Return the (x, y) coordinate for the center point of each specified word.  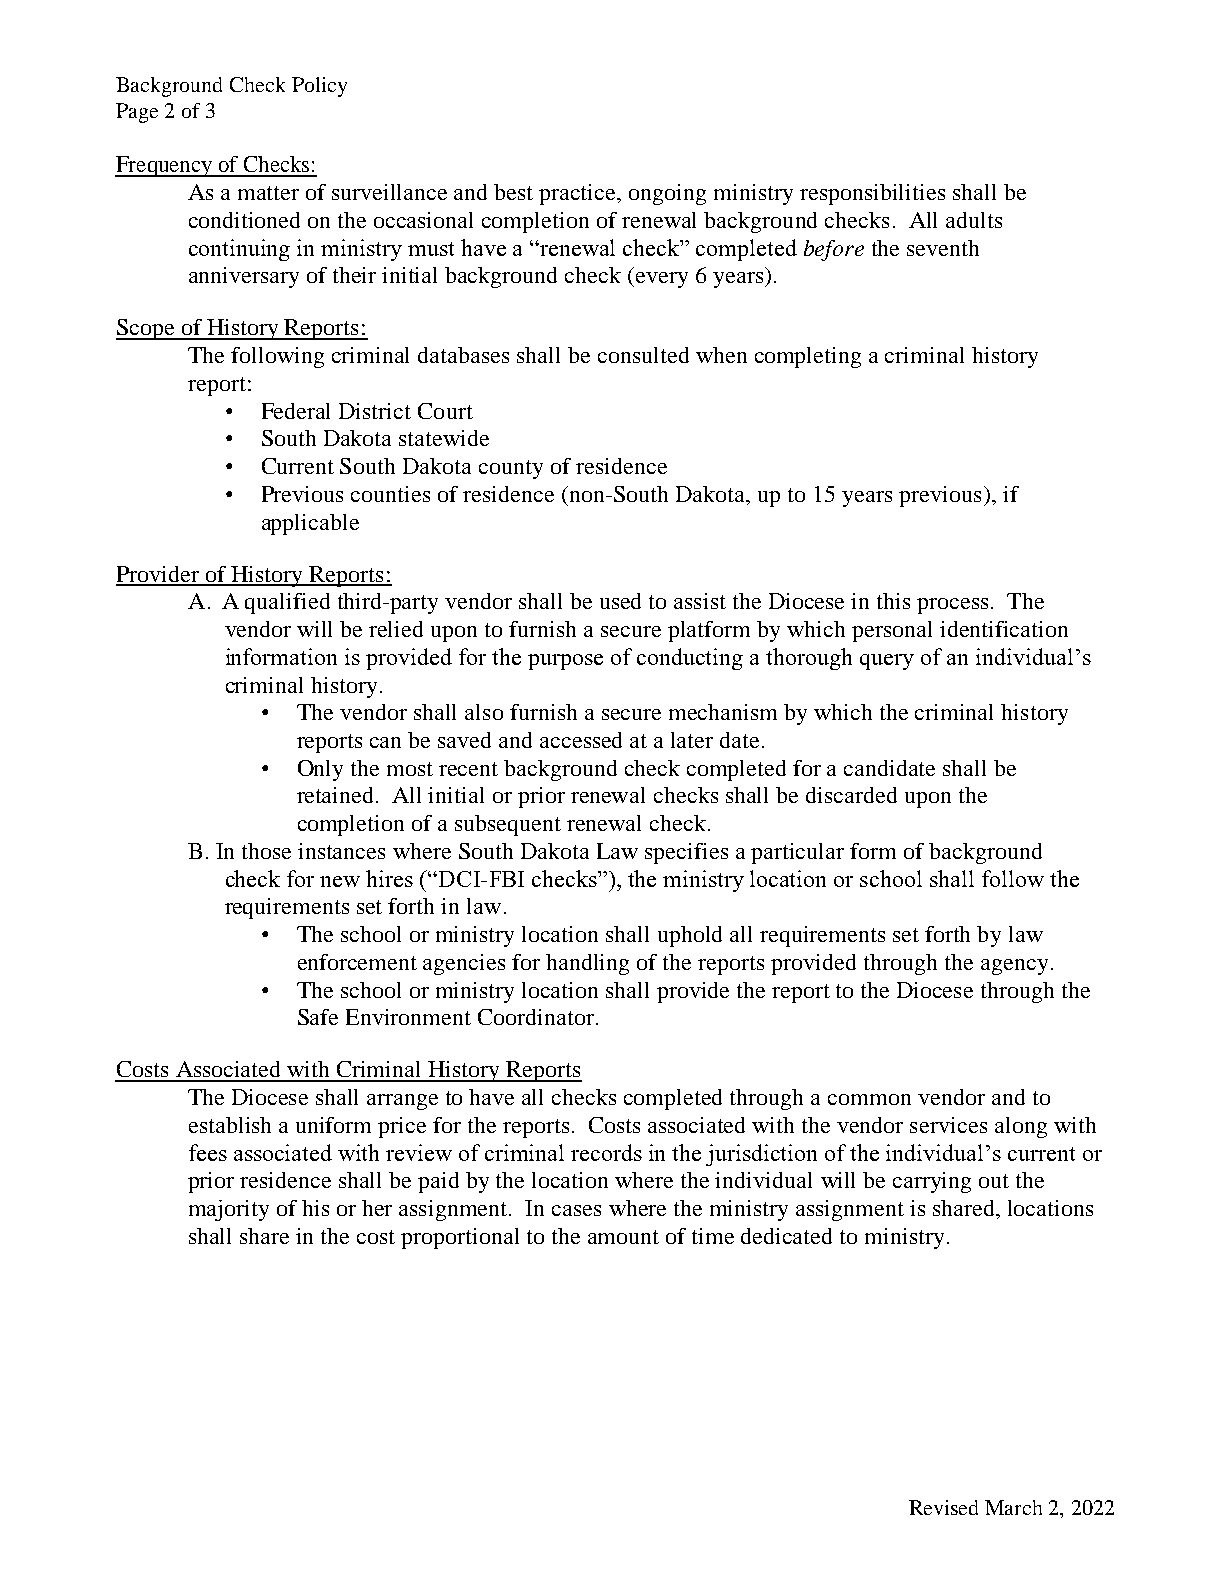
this (893, 601)
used (620, 601)
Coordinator (537, 1017)
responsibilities (872, 194)
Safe (318, 1017)
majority (229, 1210)
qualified (287, 603)
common (869, 1099)
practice (578, 194)
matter (268, 193)
